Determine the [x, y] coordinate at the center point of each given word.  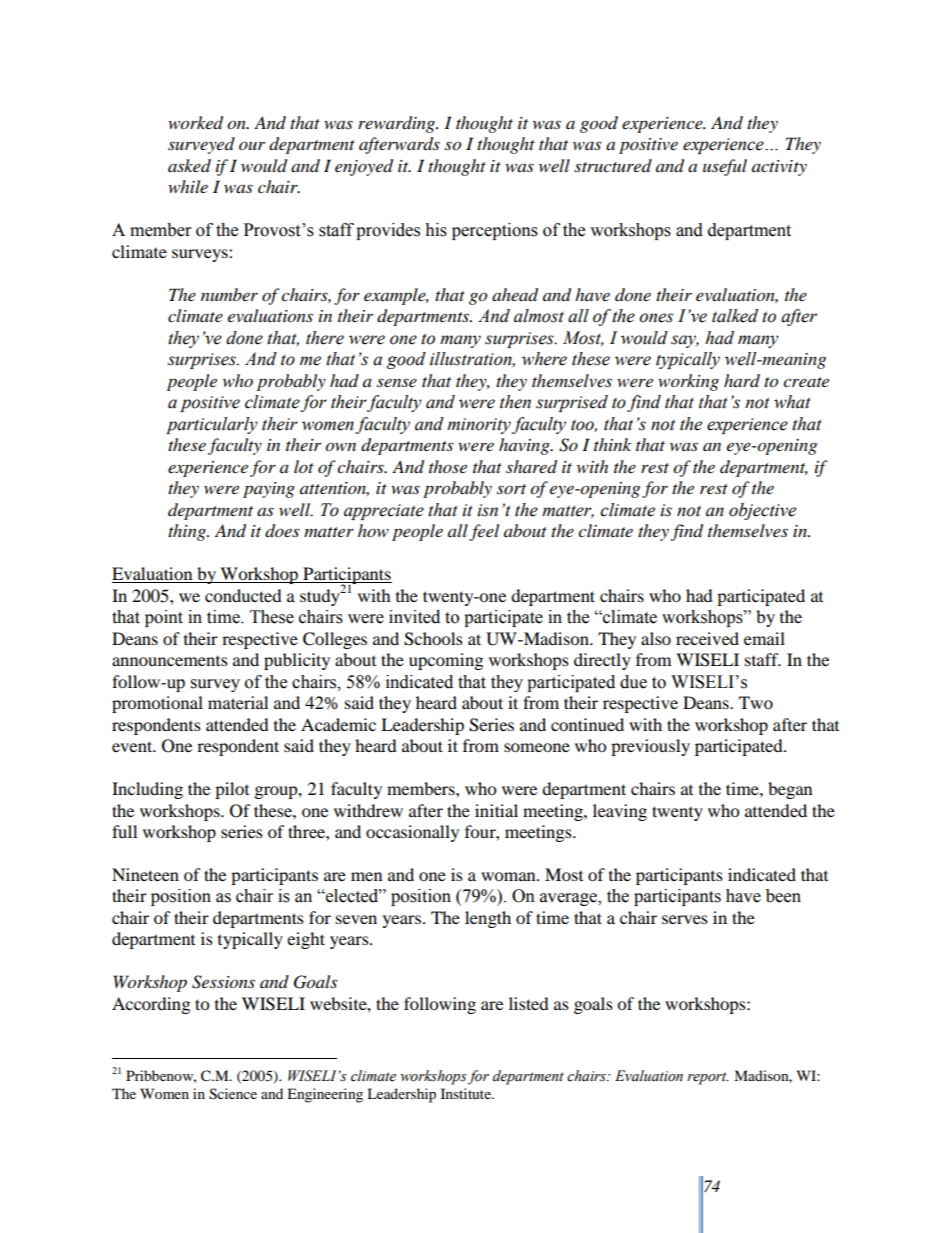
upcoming [446, 661]
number [229, 294]
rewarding [398, 124]
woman [509, 876]
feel [484, 532]
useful [725, 167]
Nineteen [145, 874]
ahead [515, 295]
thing [188, 532]
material [238, 702]
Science [233, 1094]
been [783, 896]
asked [189, 166]
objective [762, 511]
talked [735, 316]
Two [756, 702]
